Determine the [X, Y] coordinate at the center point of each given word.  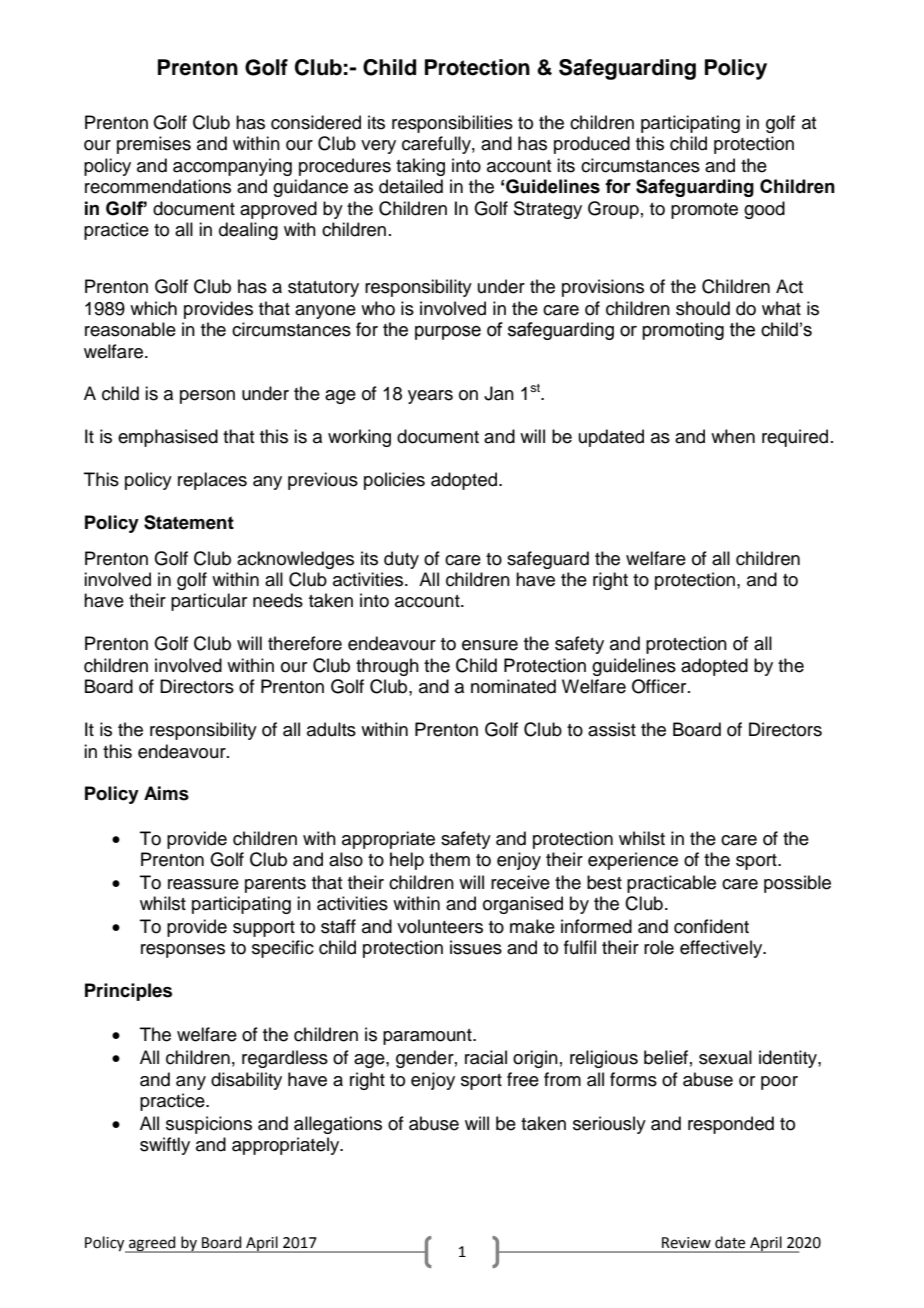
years [430, 397]
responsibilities [452, 124]
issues [476, 947]
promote [704, 211]
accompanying [232, 167]
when [733, 436]
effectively [722, 949]
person [207, 397]
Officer [660, 686]
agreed [152, 1244]
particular [209, 602]
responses [183, 951]
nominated [513, 686]
